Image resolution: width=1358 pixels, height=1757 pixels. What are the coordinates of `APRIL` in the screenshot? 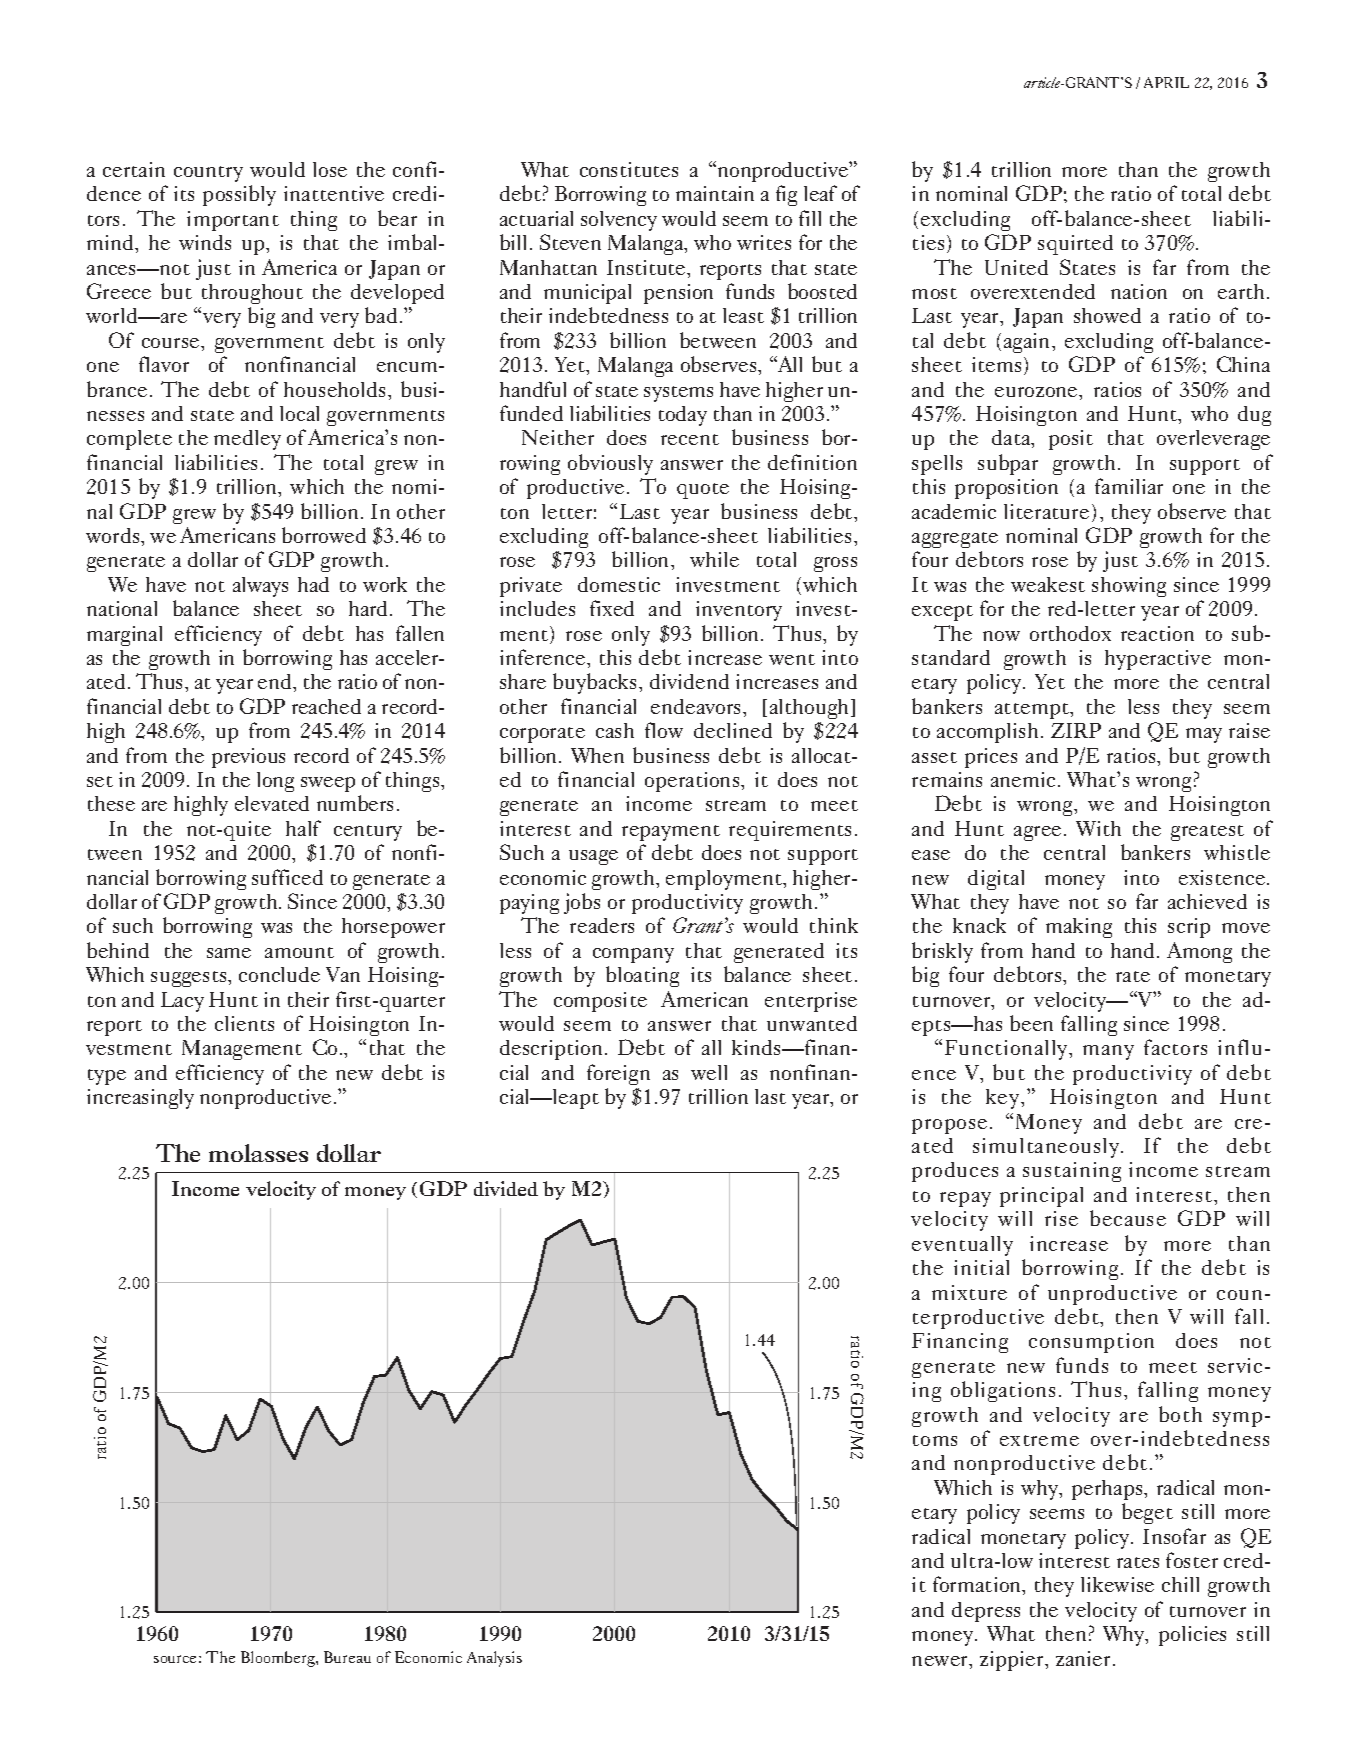 It's located at (1166, 82).
